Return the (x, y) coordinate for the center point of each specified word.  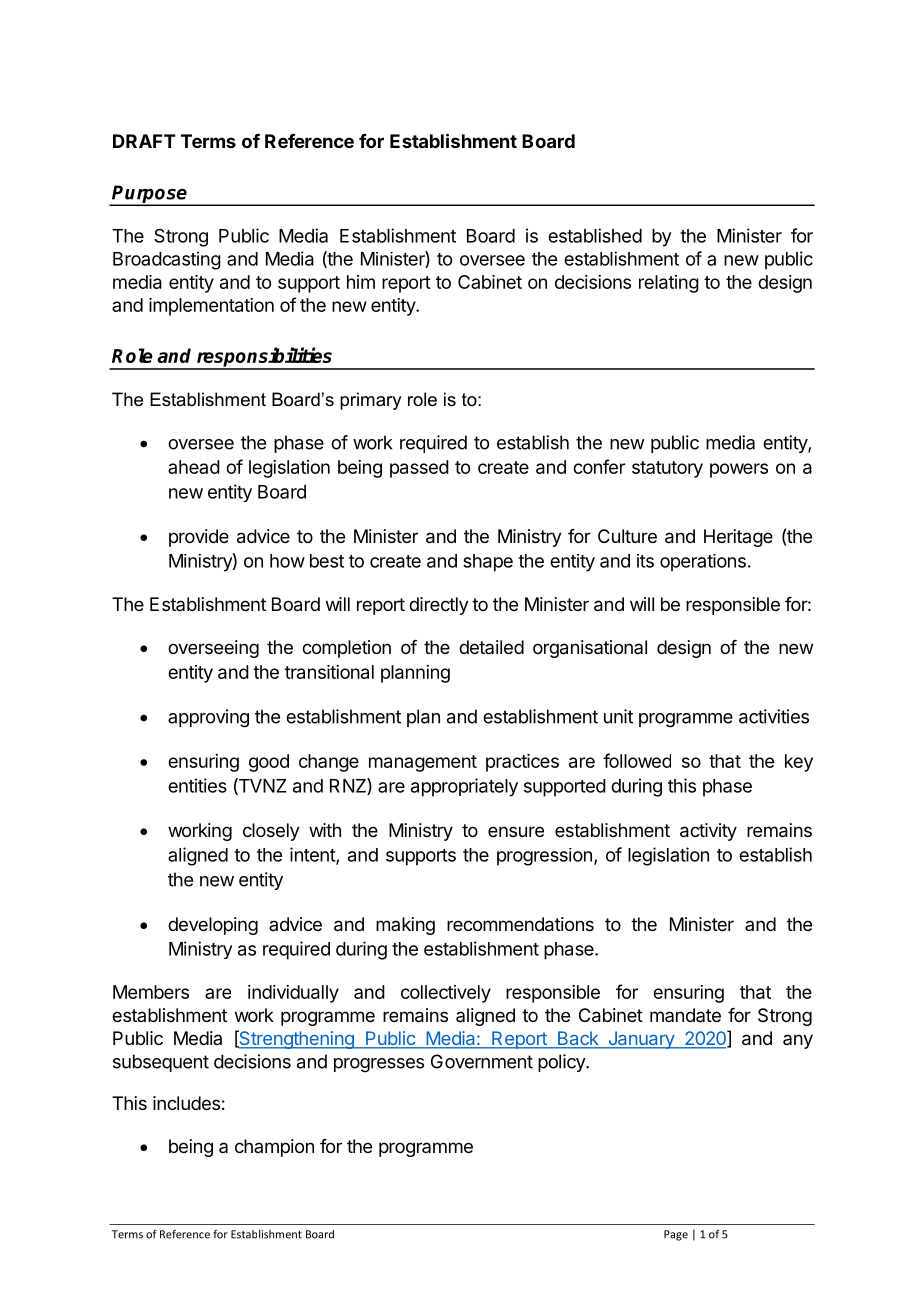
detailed (491, 647)
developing (213, 926)
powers (739, 470)
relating (669, 284)
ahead (194, 467)
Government (482, 1061)
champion (274, 1148)
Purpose (150, 195)
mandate (685, 1015)
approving (208, 718)
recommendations (520, 924)
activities (774, 716)
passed (419, 469)
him (361, 282)
